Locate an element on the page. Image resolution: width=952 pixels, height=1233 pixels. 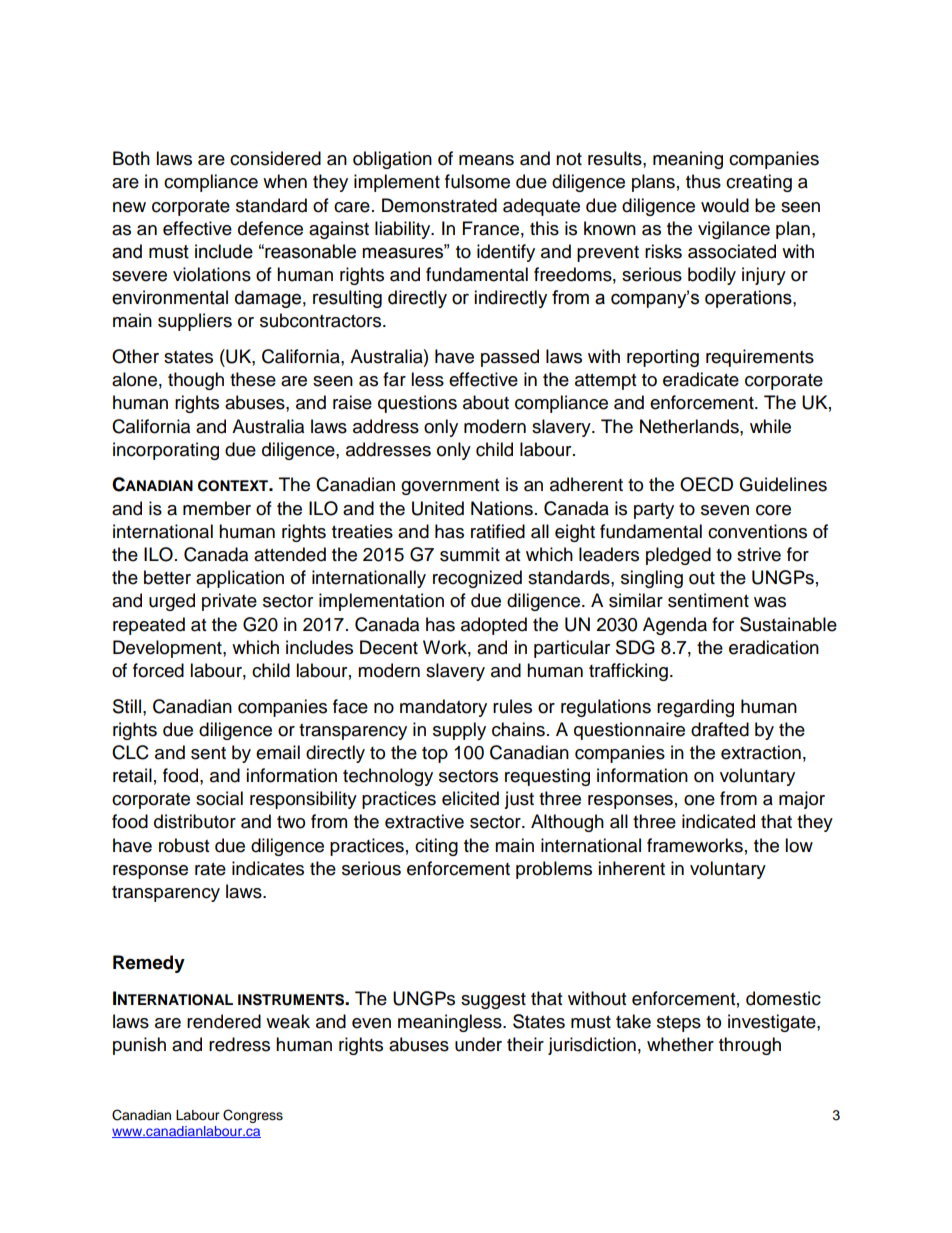
robust is located at coordinates (184, 845).
